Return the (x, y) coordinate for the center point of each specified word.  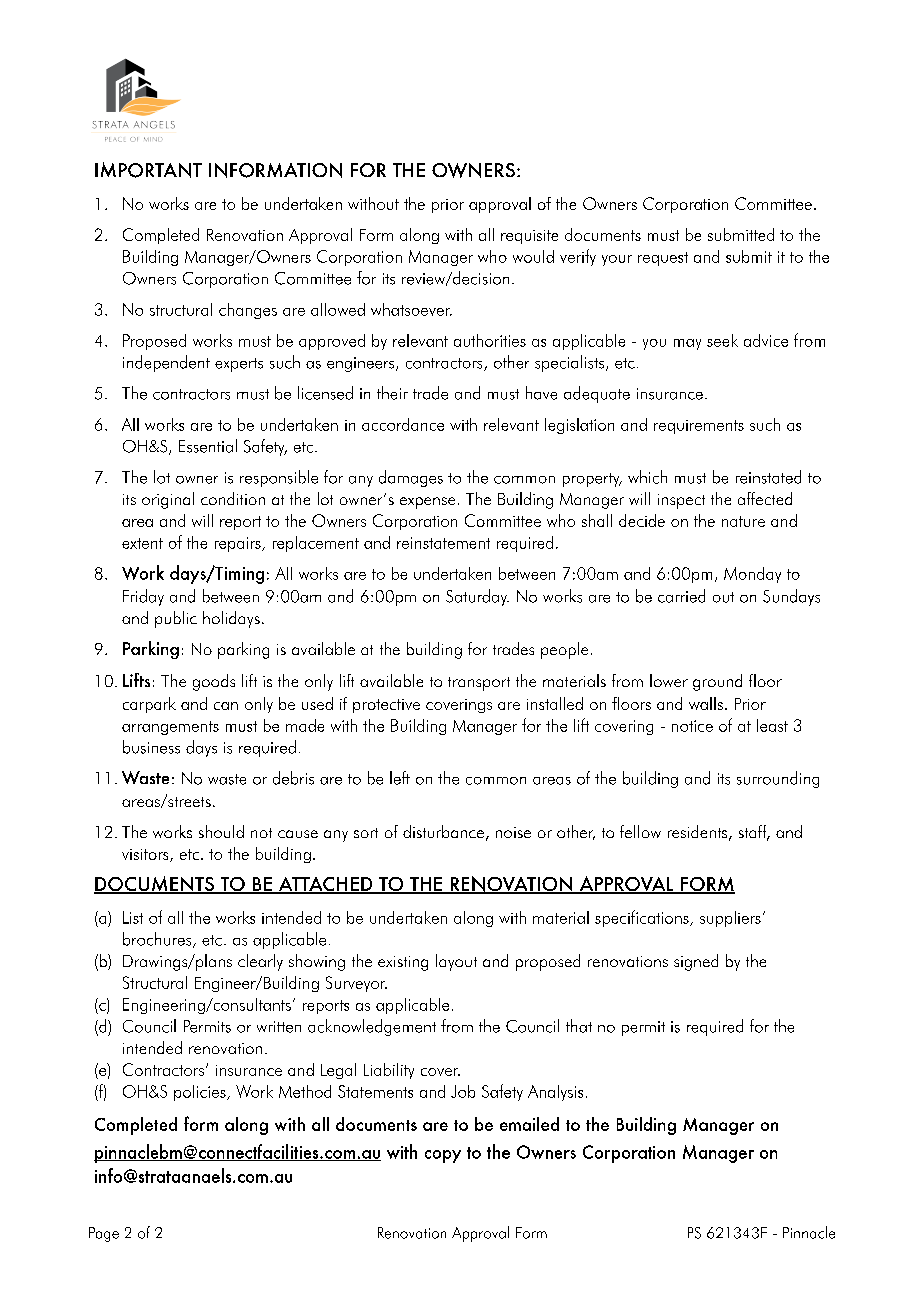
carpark (149, 705)
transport (479, 684)
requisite (529, 237)
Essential (208, 446)
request (663, 259)
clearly (260, 962)
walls (706, 703)
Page (104, 1234)
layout (456, 962)
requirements (699, 427)
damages (411, 478)
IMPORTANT (148, 170)
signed (696, 962)
